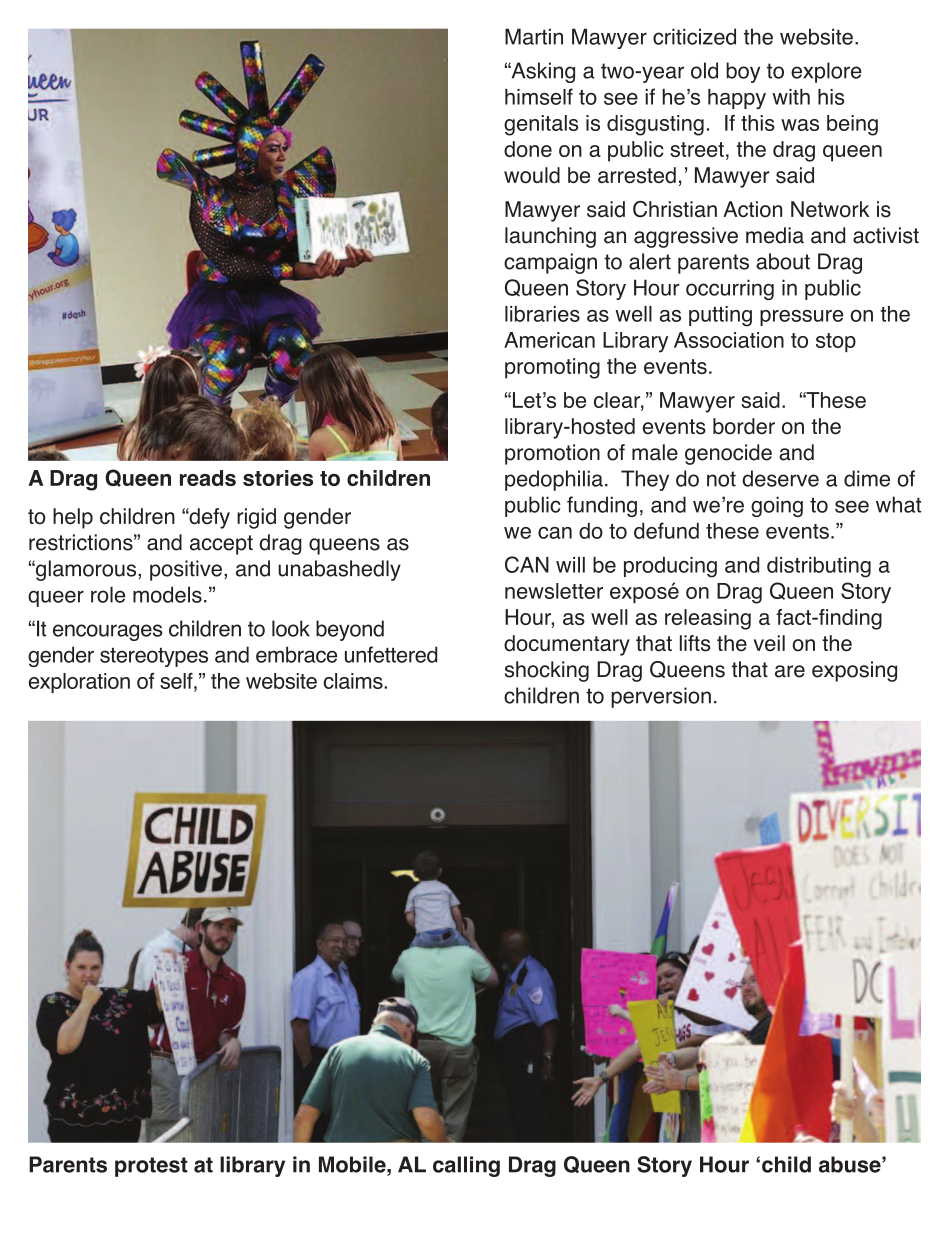 The image size is (952, 1233). I want to click on newsletter, so click(554, 591).
